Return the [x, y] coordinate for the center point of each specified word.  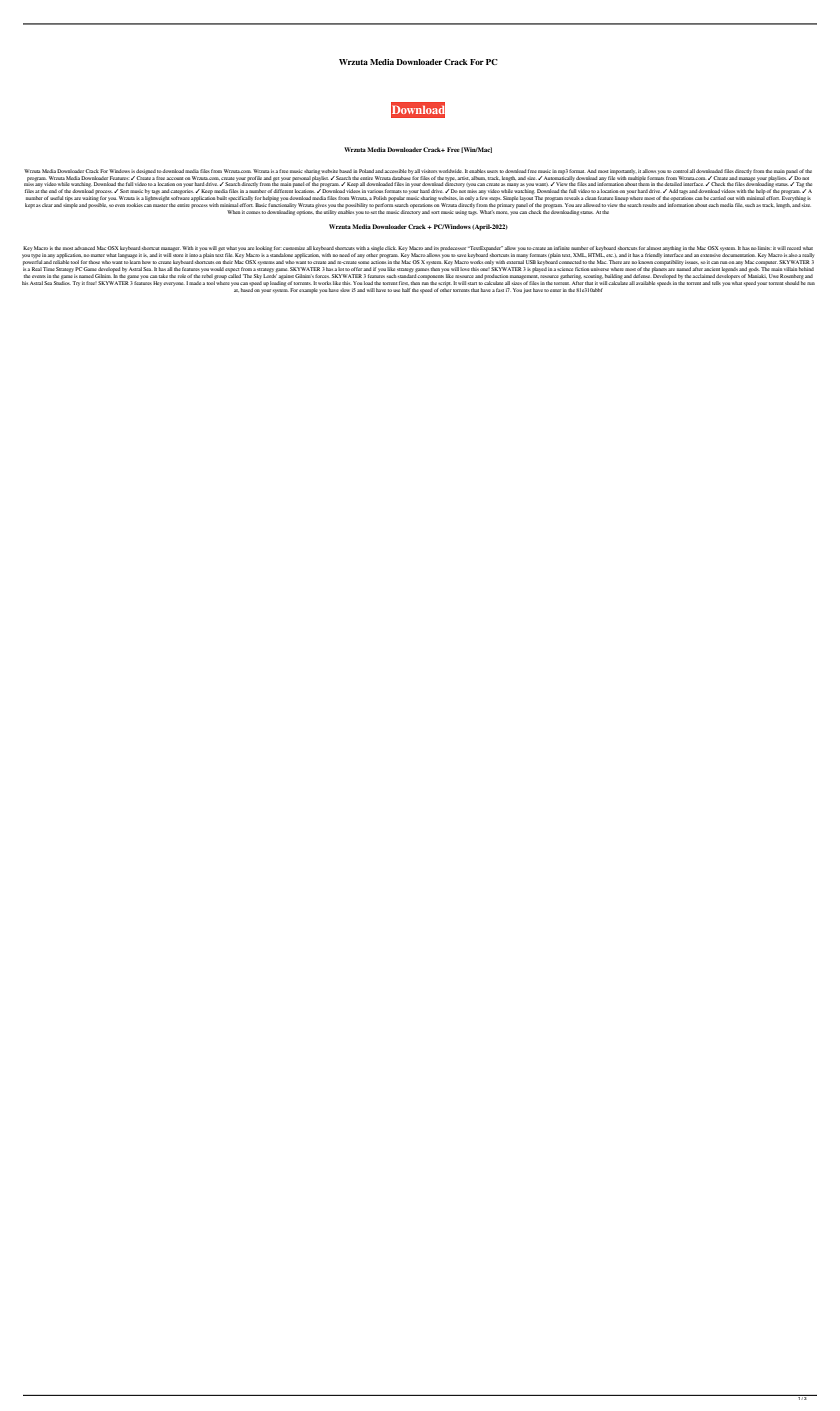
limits [764, 248]
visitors [429, 171]
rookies [135, 205]
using [461, 212]
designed [146, 171]
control [681, 171]
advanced [84, 248]
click [391, 248]
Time [49, 269]
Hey [158, 283]
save [461, 255]
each [713, 205]
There [615, 262]
